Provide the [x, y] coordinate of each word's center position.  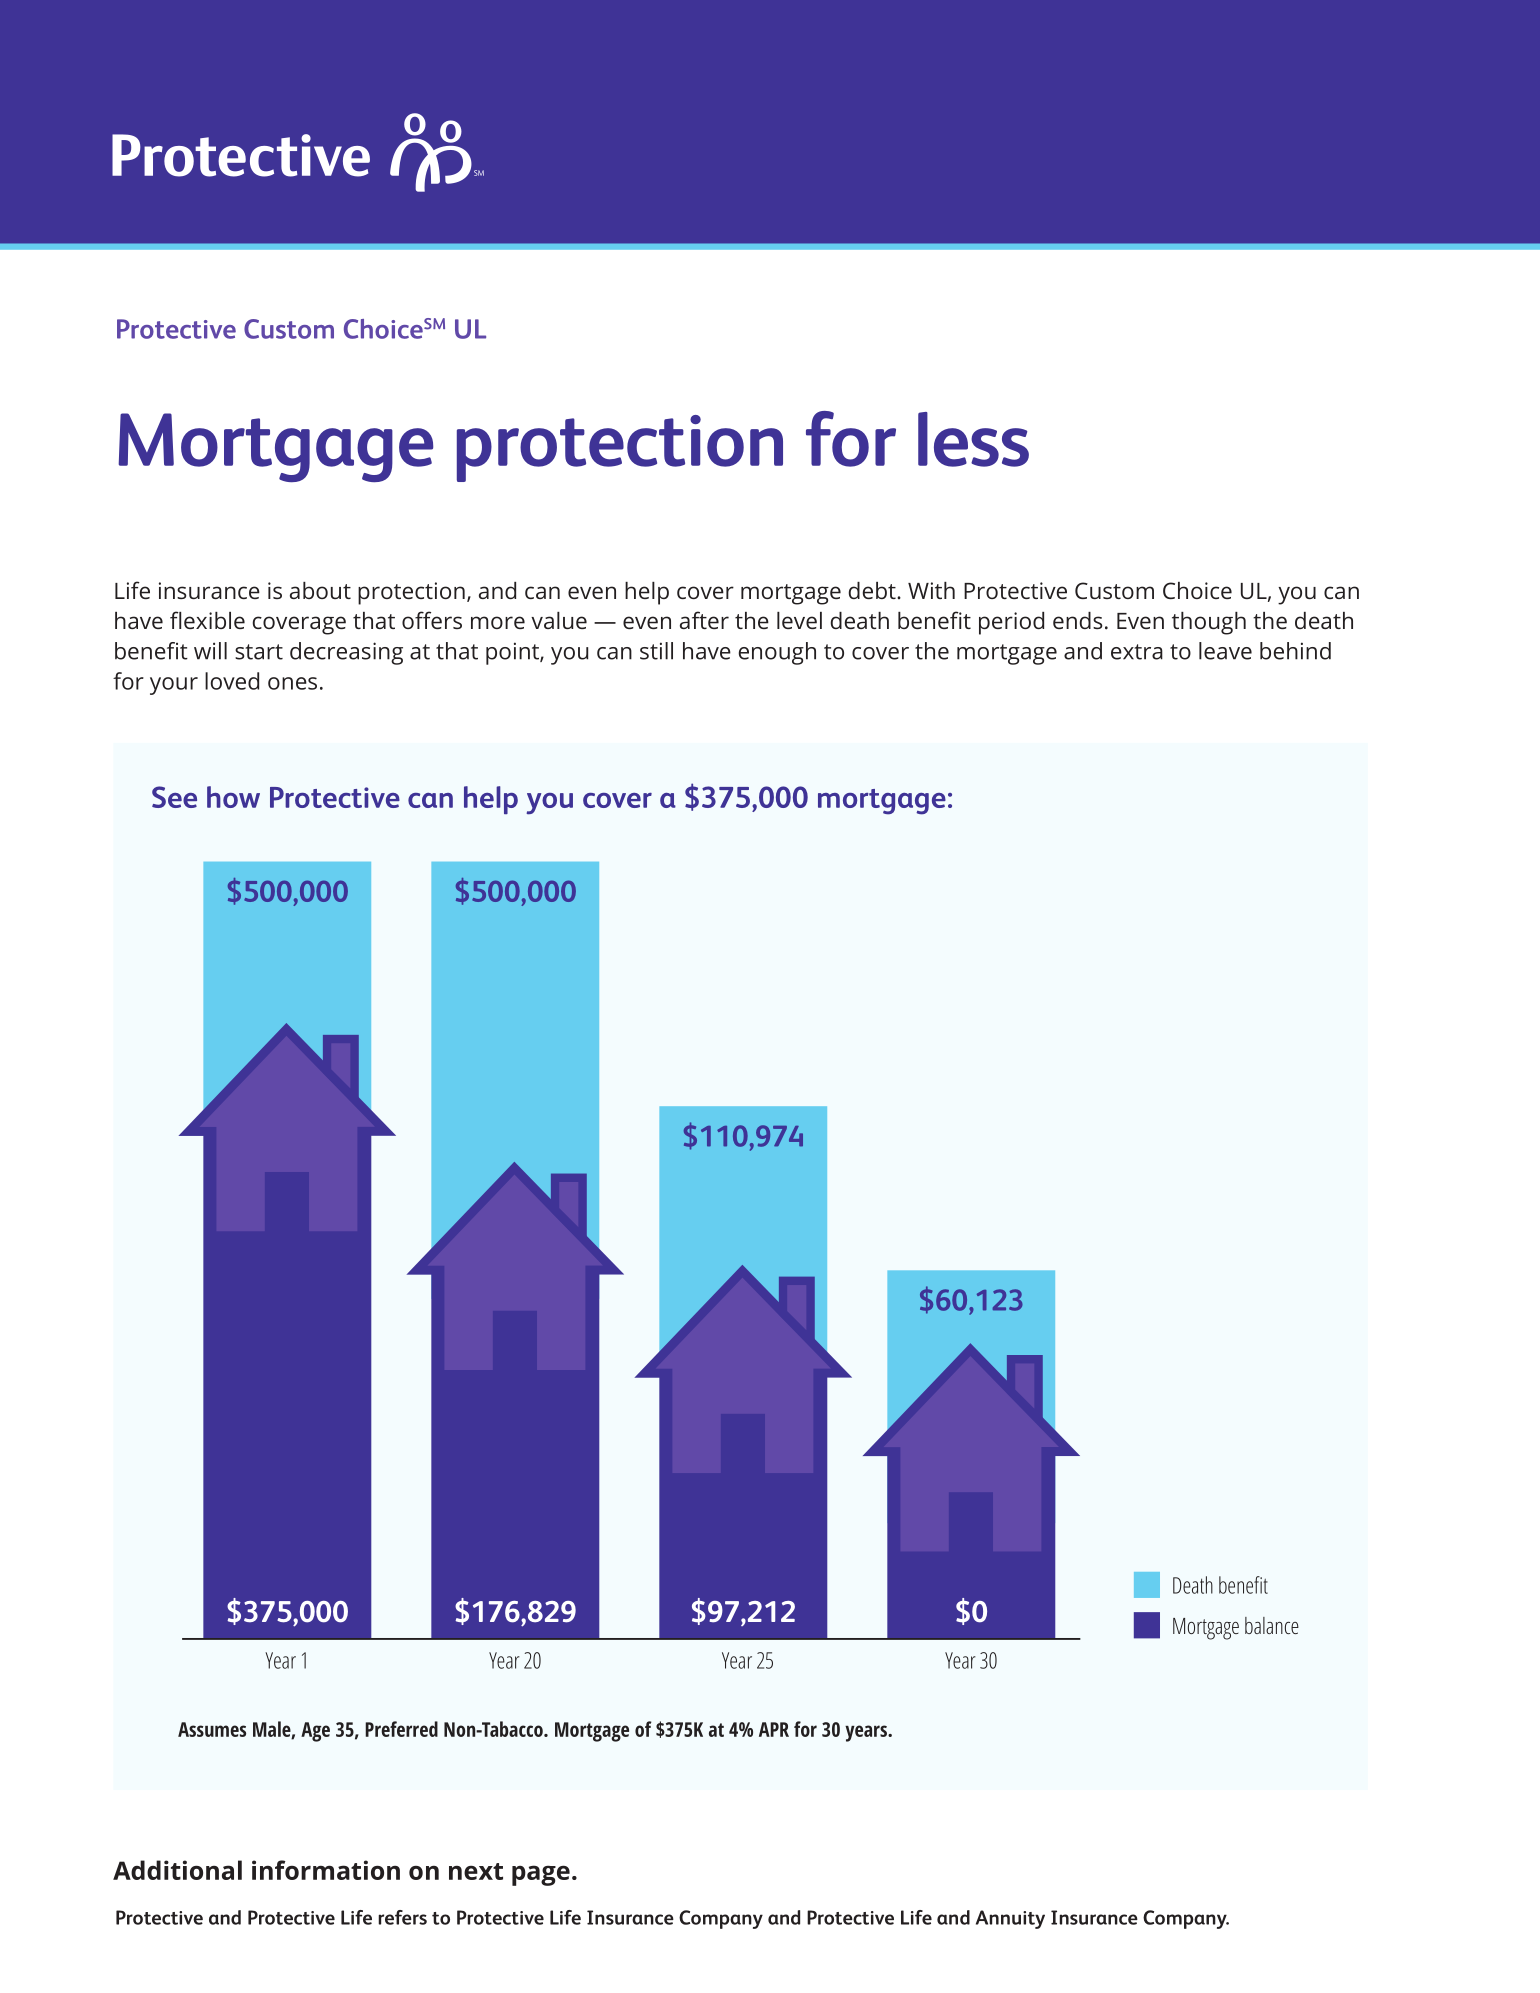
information [326, 1870]
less [973, 439]
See [174, 797]
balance [1272, 1625]
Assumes [212, 1729]
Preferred [401, 1729]
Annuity [1010, 1919]
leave [1225, 651]
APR [774, 1729]
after [704, 620]
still [656, 651]
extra [1137, 652]
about [320, 590]
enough [777, 653]
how [233, 797]
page [541, 1875]
